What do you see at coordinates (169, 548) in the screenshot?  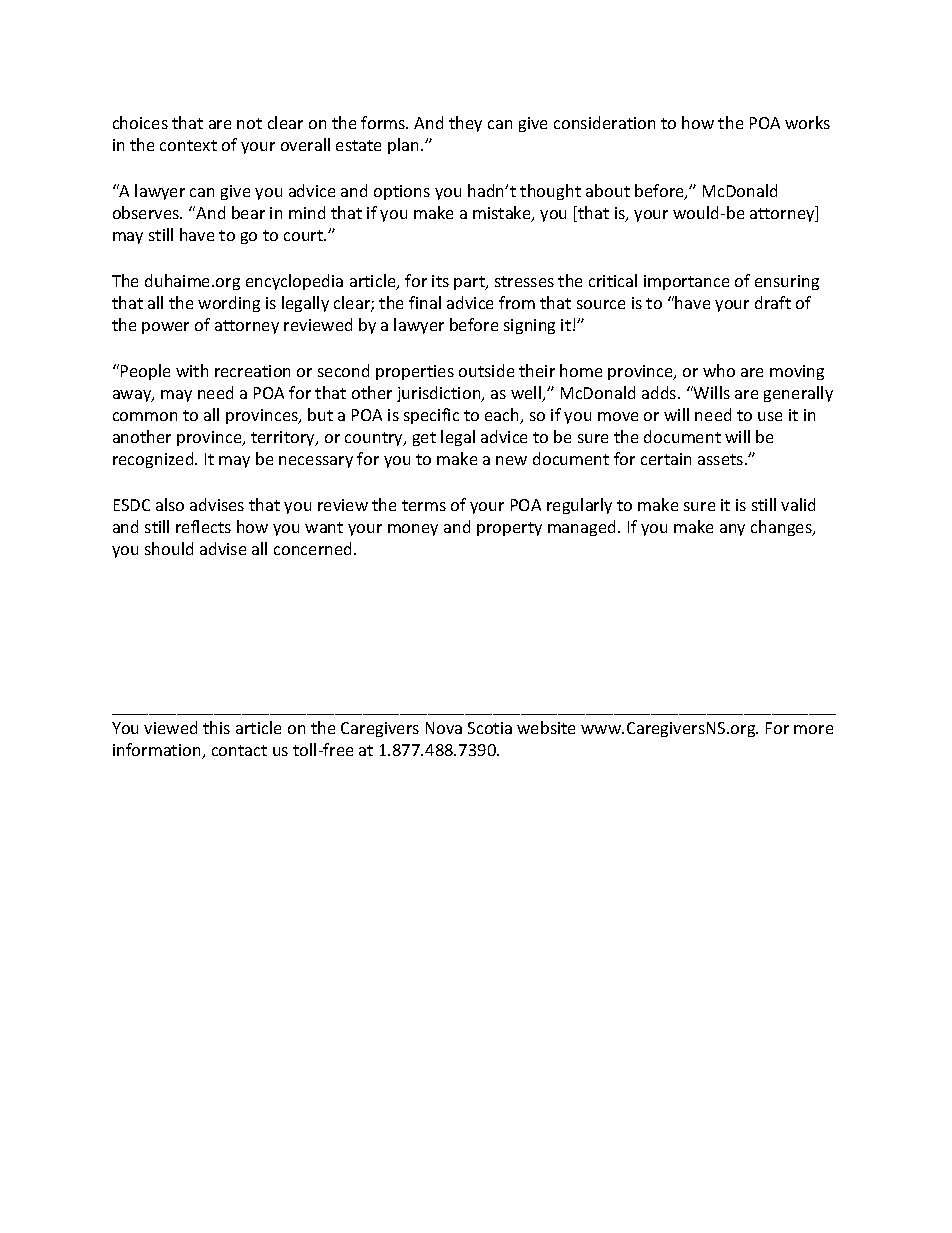 I see `should` at bounding box center [169, 548].
